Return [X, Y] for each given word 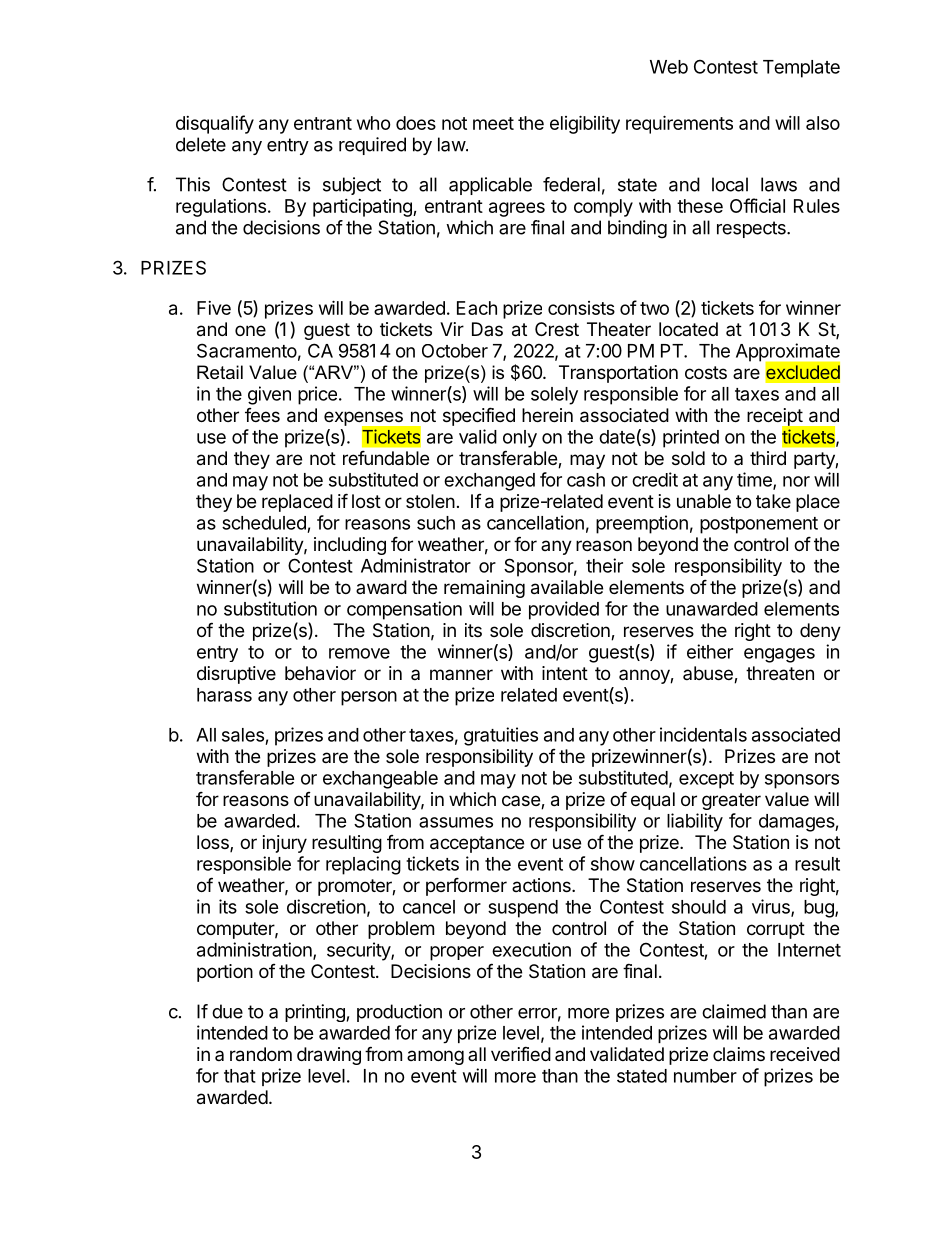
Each [477, 308]
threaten [780, 673]
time [755, 480]
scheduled [264, 523]
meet [493, 123]
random [261, 1054]
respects [752, 229]
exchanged [489, 482]
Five [214, 308]
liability [695, 822]
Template [801, 69]
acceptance [477, 844]
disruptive [236, 675]
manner [461, 674]
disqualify [215, 124]
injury [285, 844]
